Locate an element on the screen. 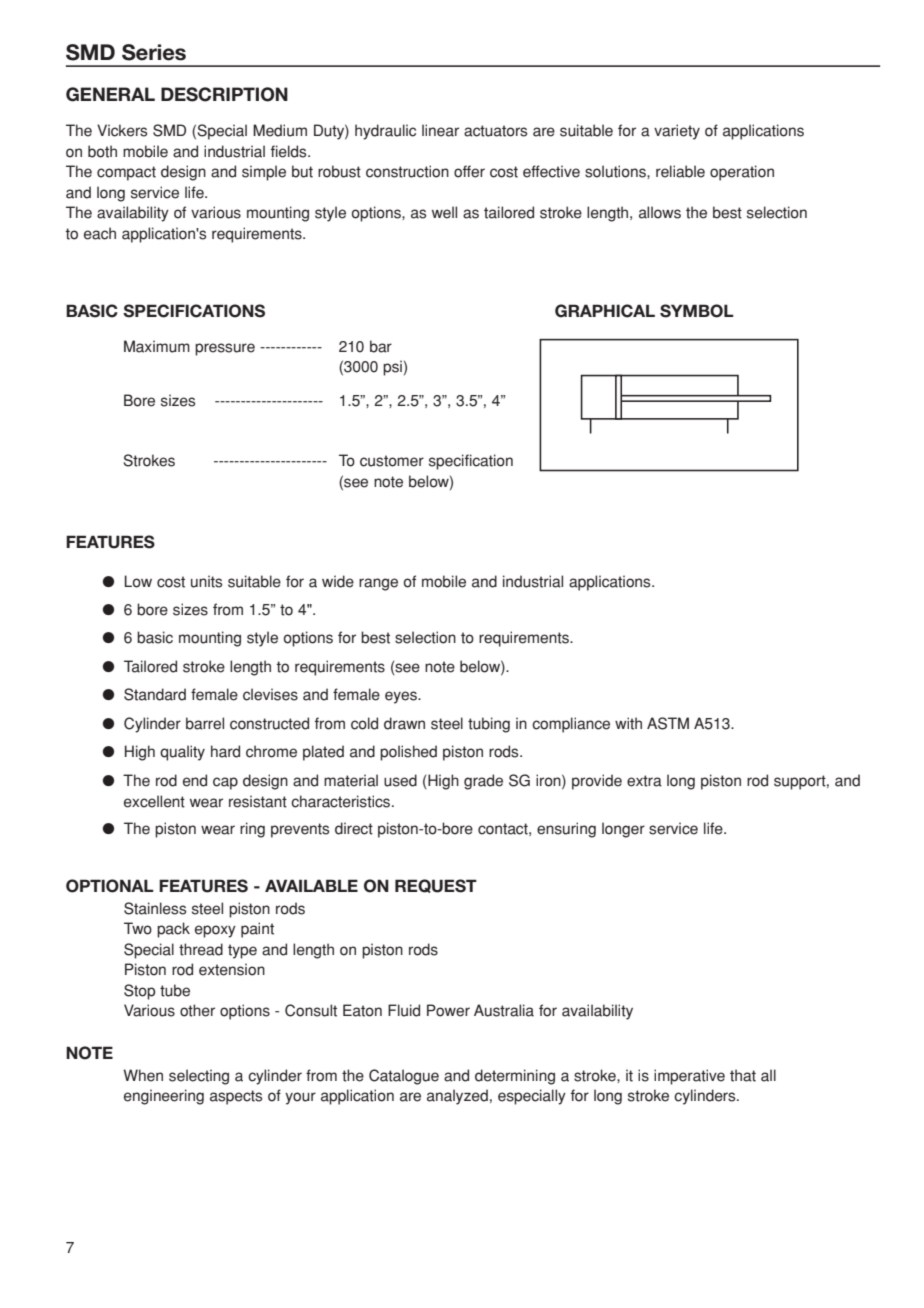 The image size is (924, 1308). selecting is located at coordinates (199, 1077).
